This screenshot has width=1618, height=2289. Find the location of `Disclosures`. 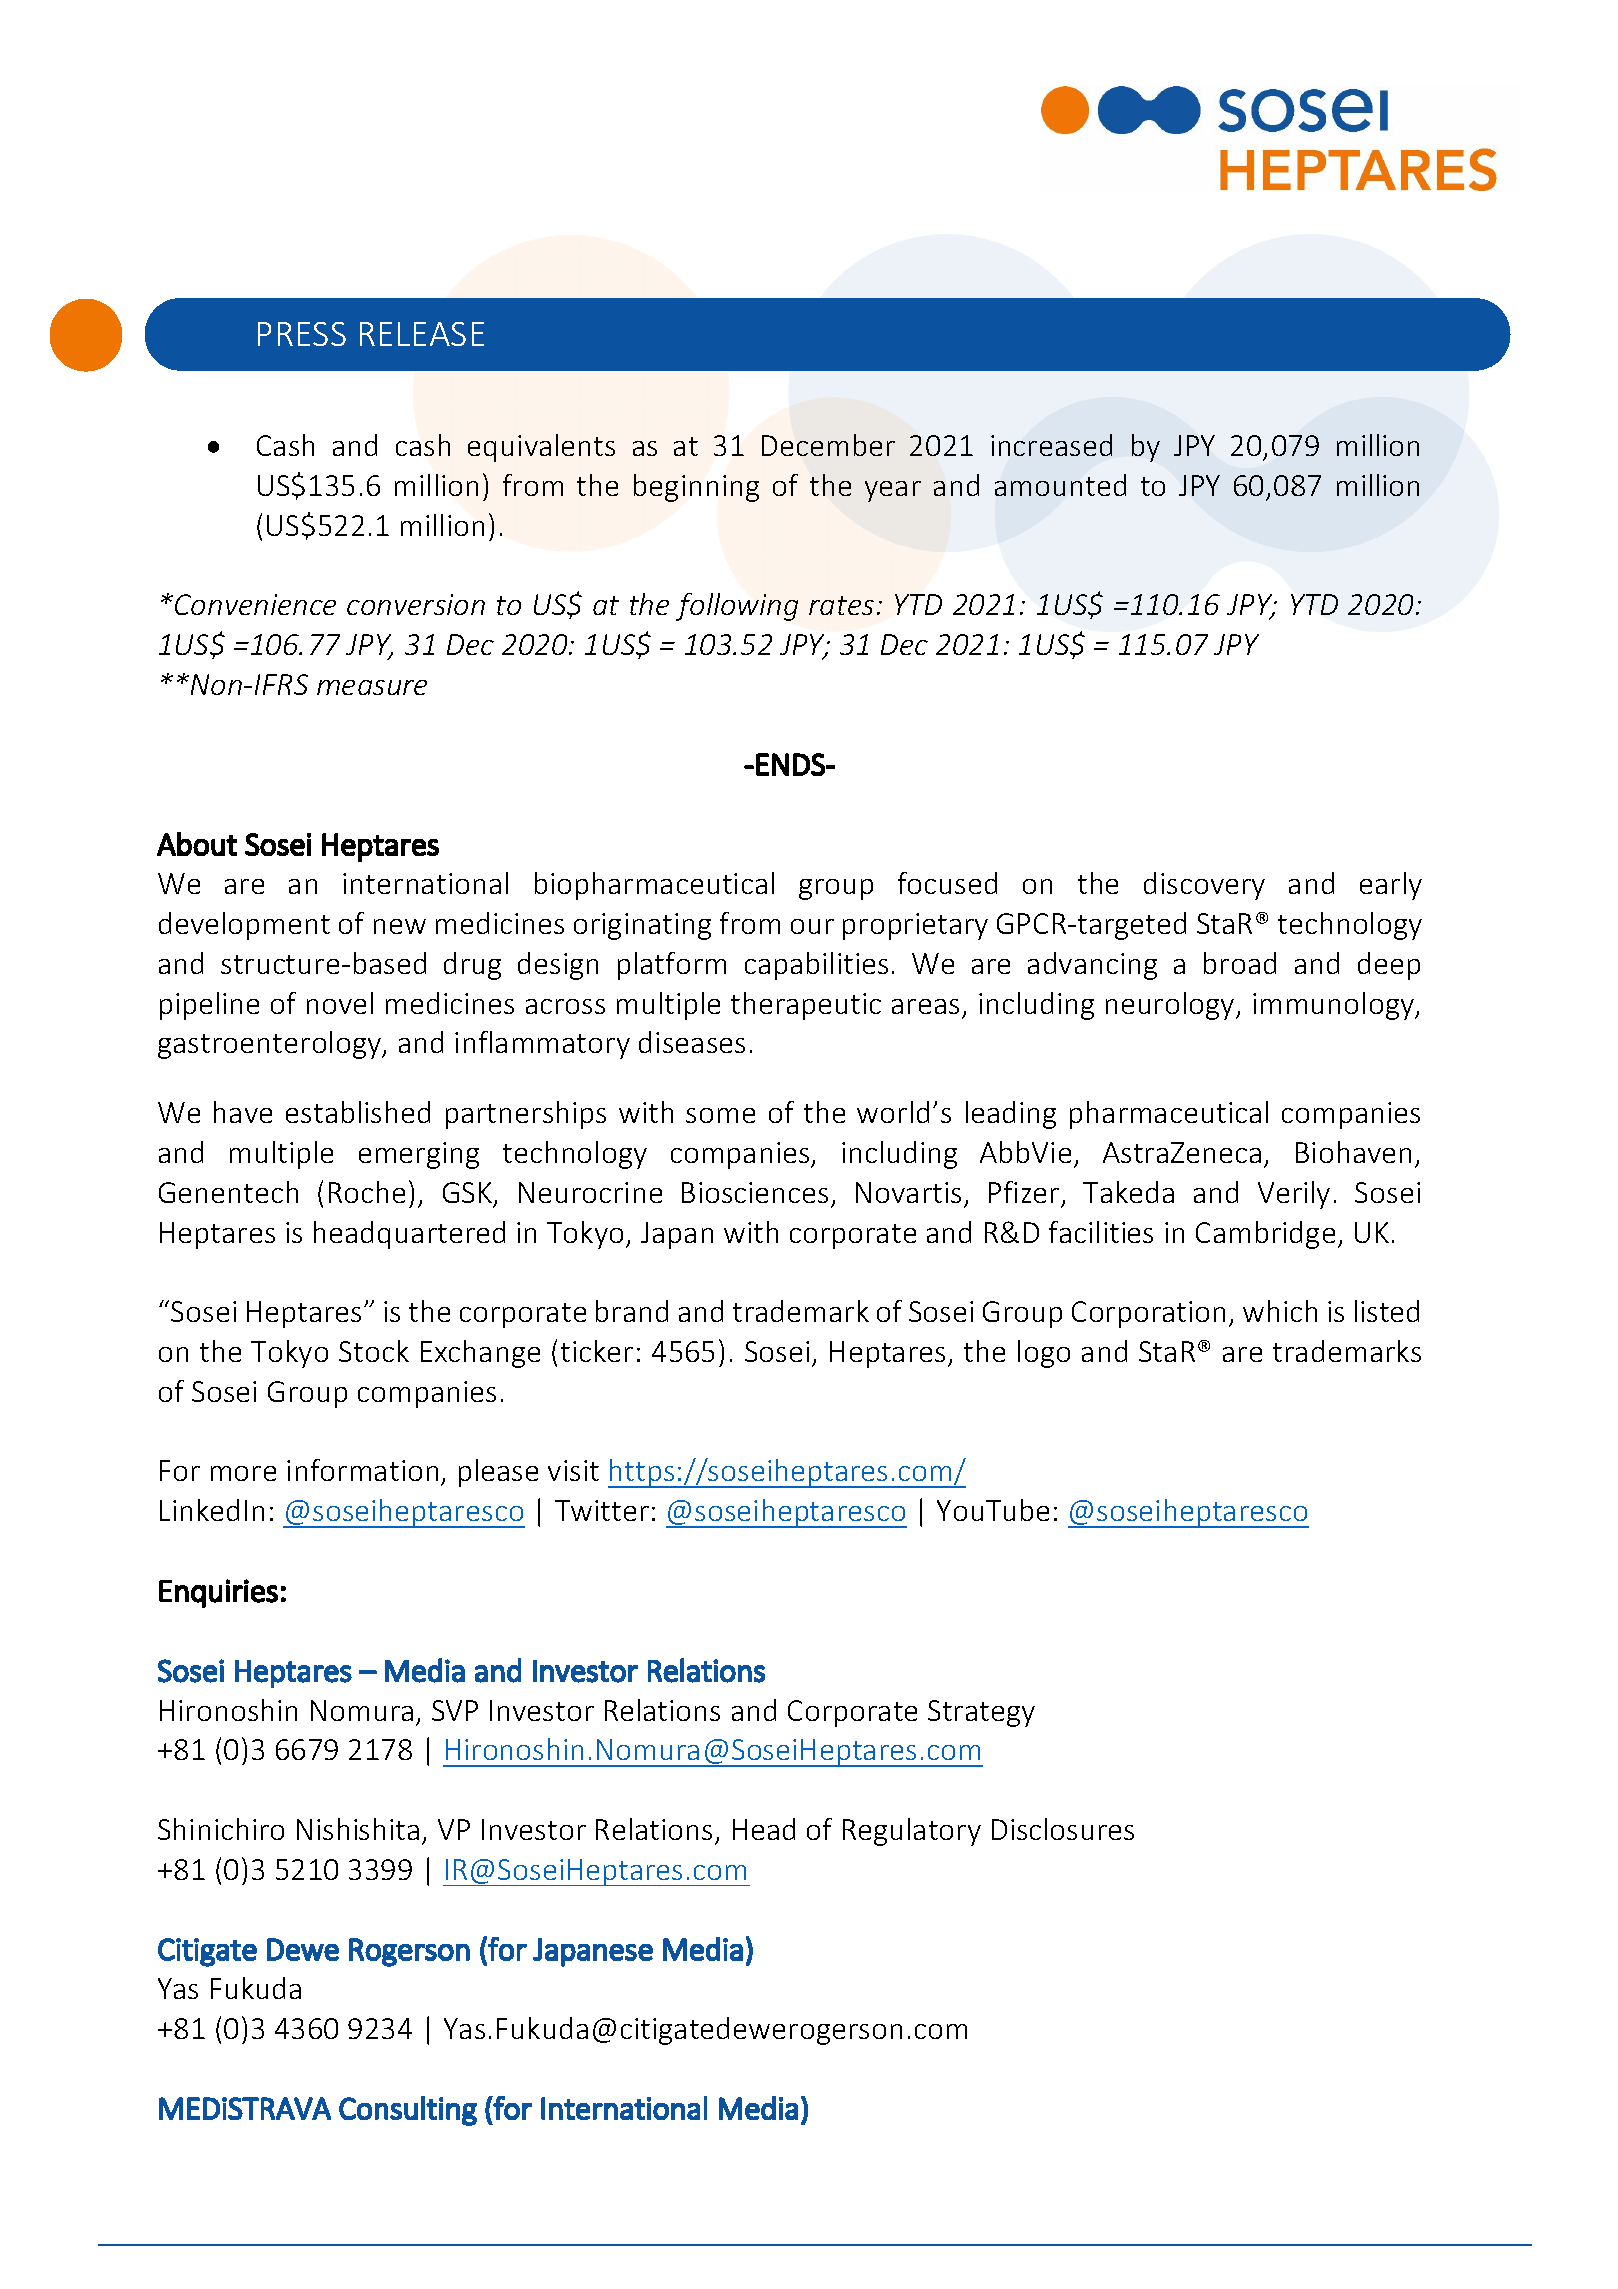

Disclosures is located at coordinates (1063, 1829).
